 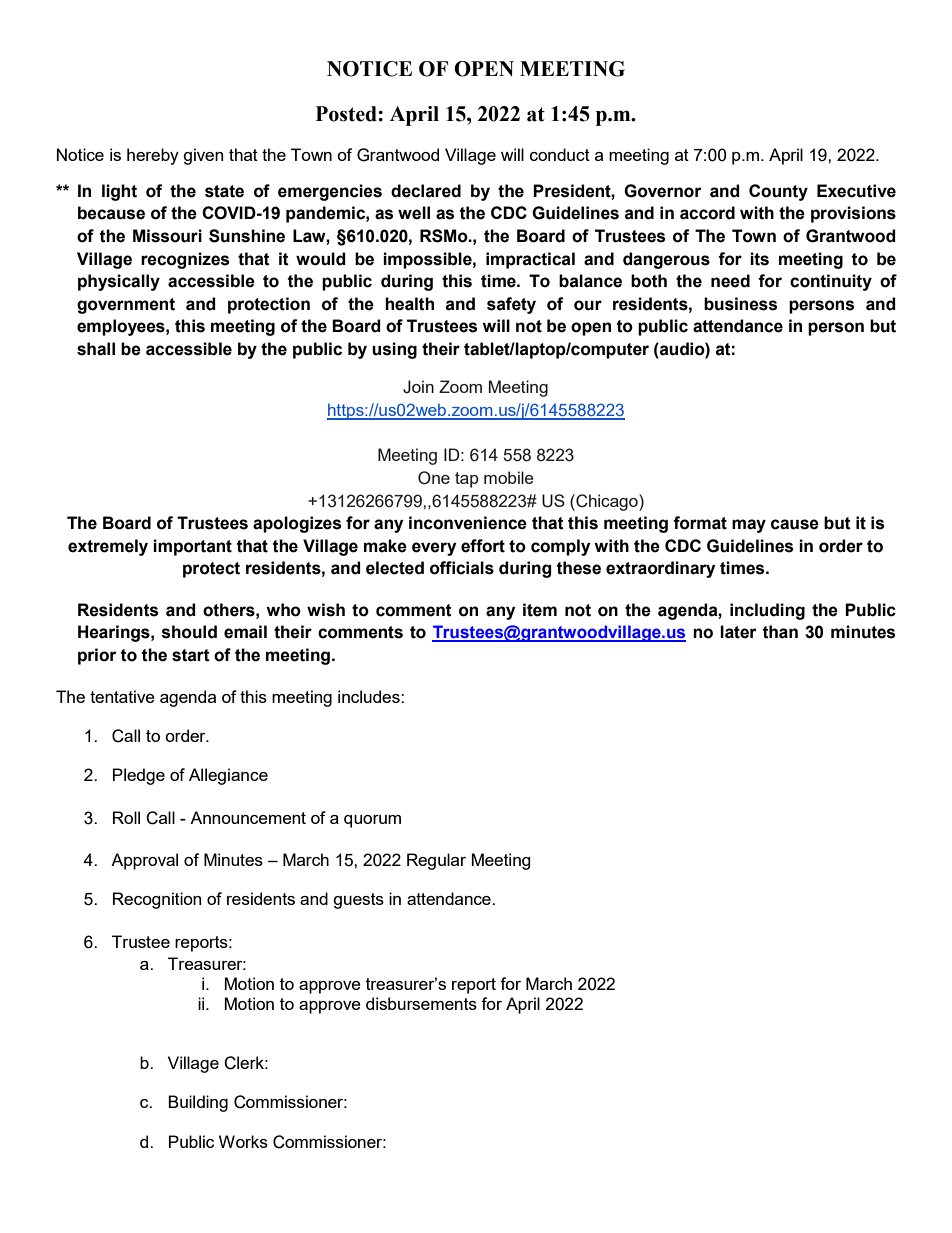 What do you see at coordinates (778, 192) in the screenshot?
I see `County` at bounding box center [778, 192].
